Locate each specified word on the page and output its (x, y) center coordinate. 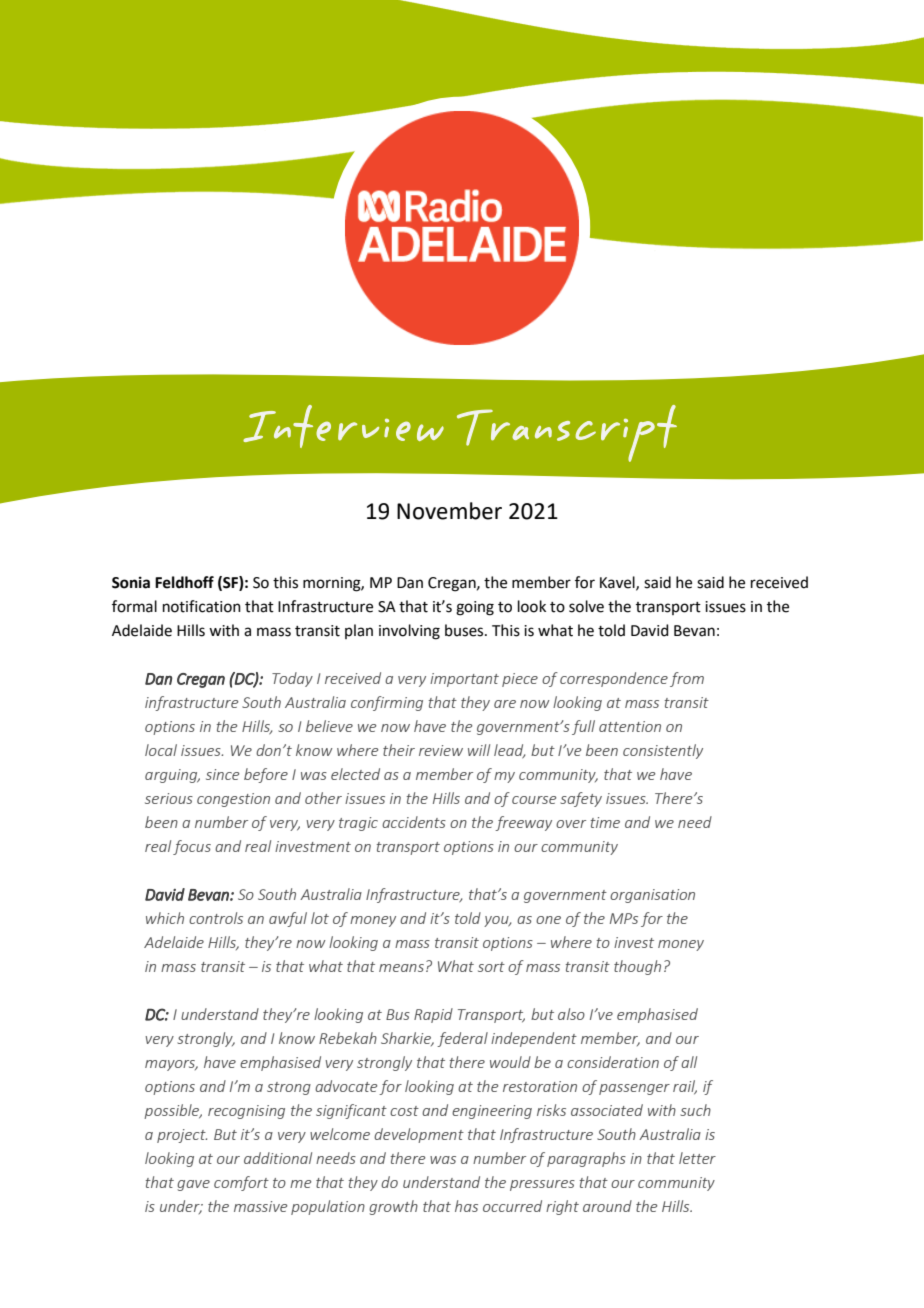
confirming (387, 703)
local (161, 750)
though (637, 967)
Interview (343, 426)
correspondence (614, 679)
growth (393, 1207)
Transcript (567, 433)
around (607, 1206)
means (401, 968)
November (449, 511)
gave (193, 1185)
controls (216, 918)
